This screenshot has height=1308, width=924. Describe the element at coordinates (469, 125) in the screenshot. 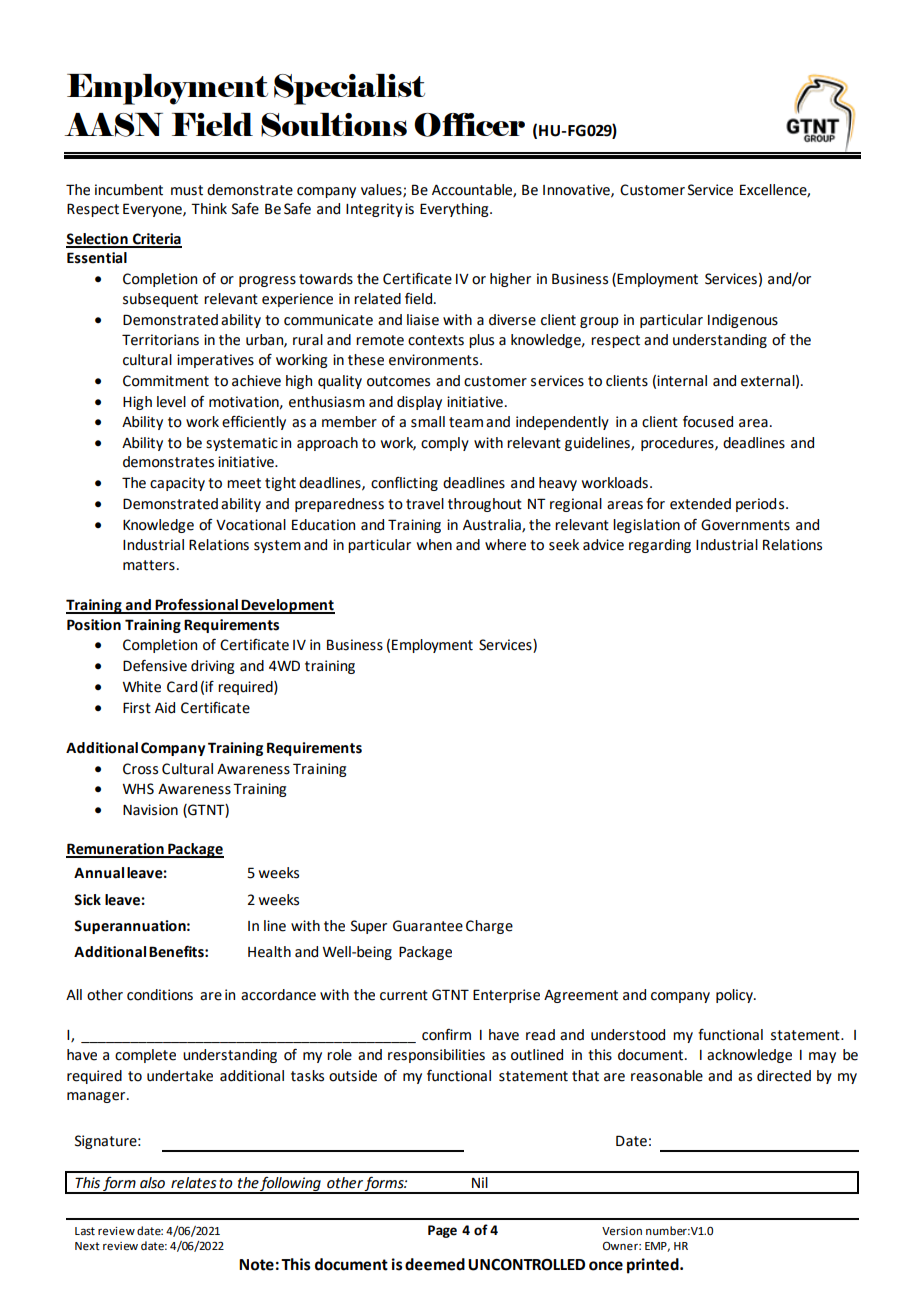

I see `Officer` at that location.
